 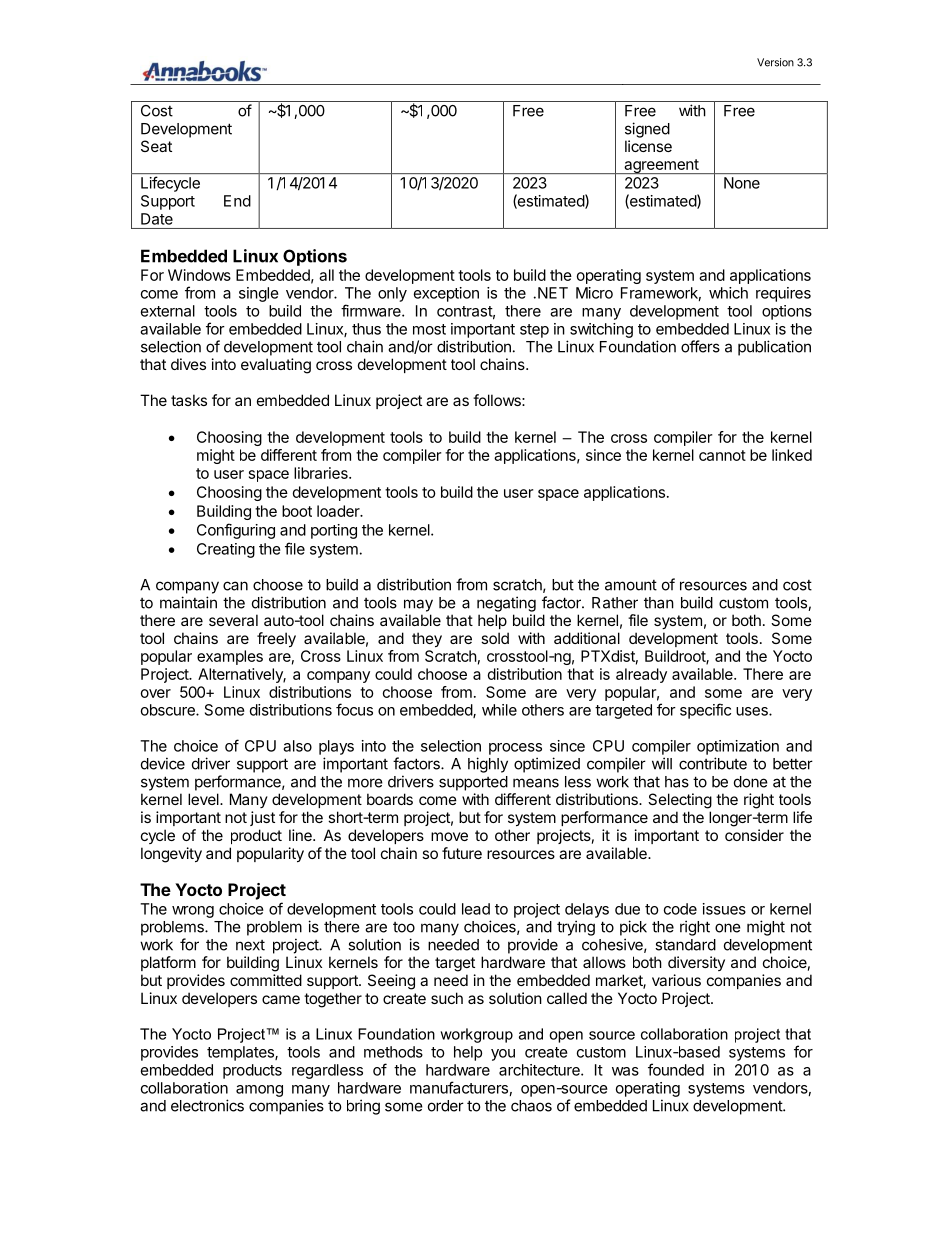 What do you see at coordinates (503, 1055) in the image?
I see `you` at bounding box center [503, 1055].
